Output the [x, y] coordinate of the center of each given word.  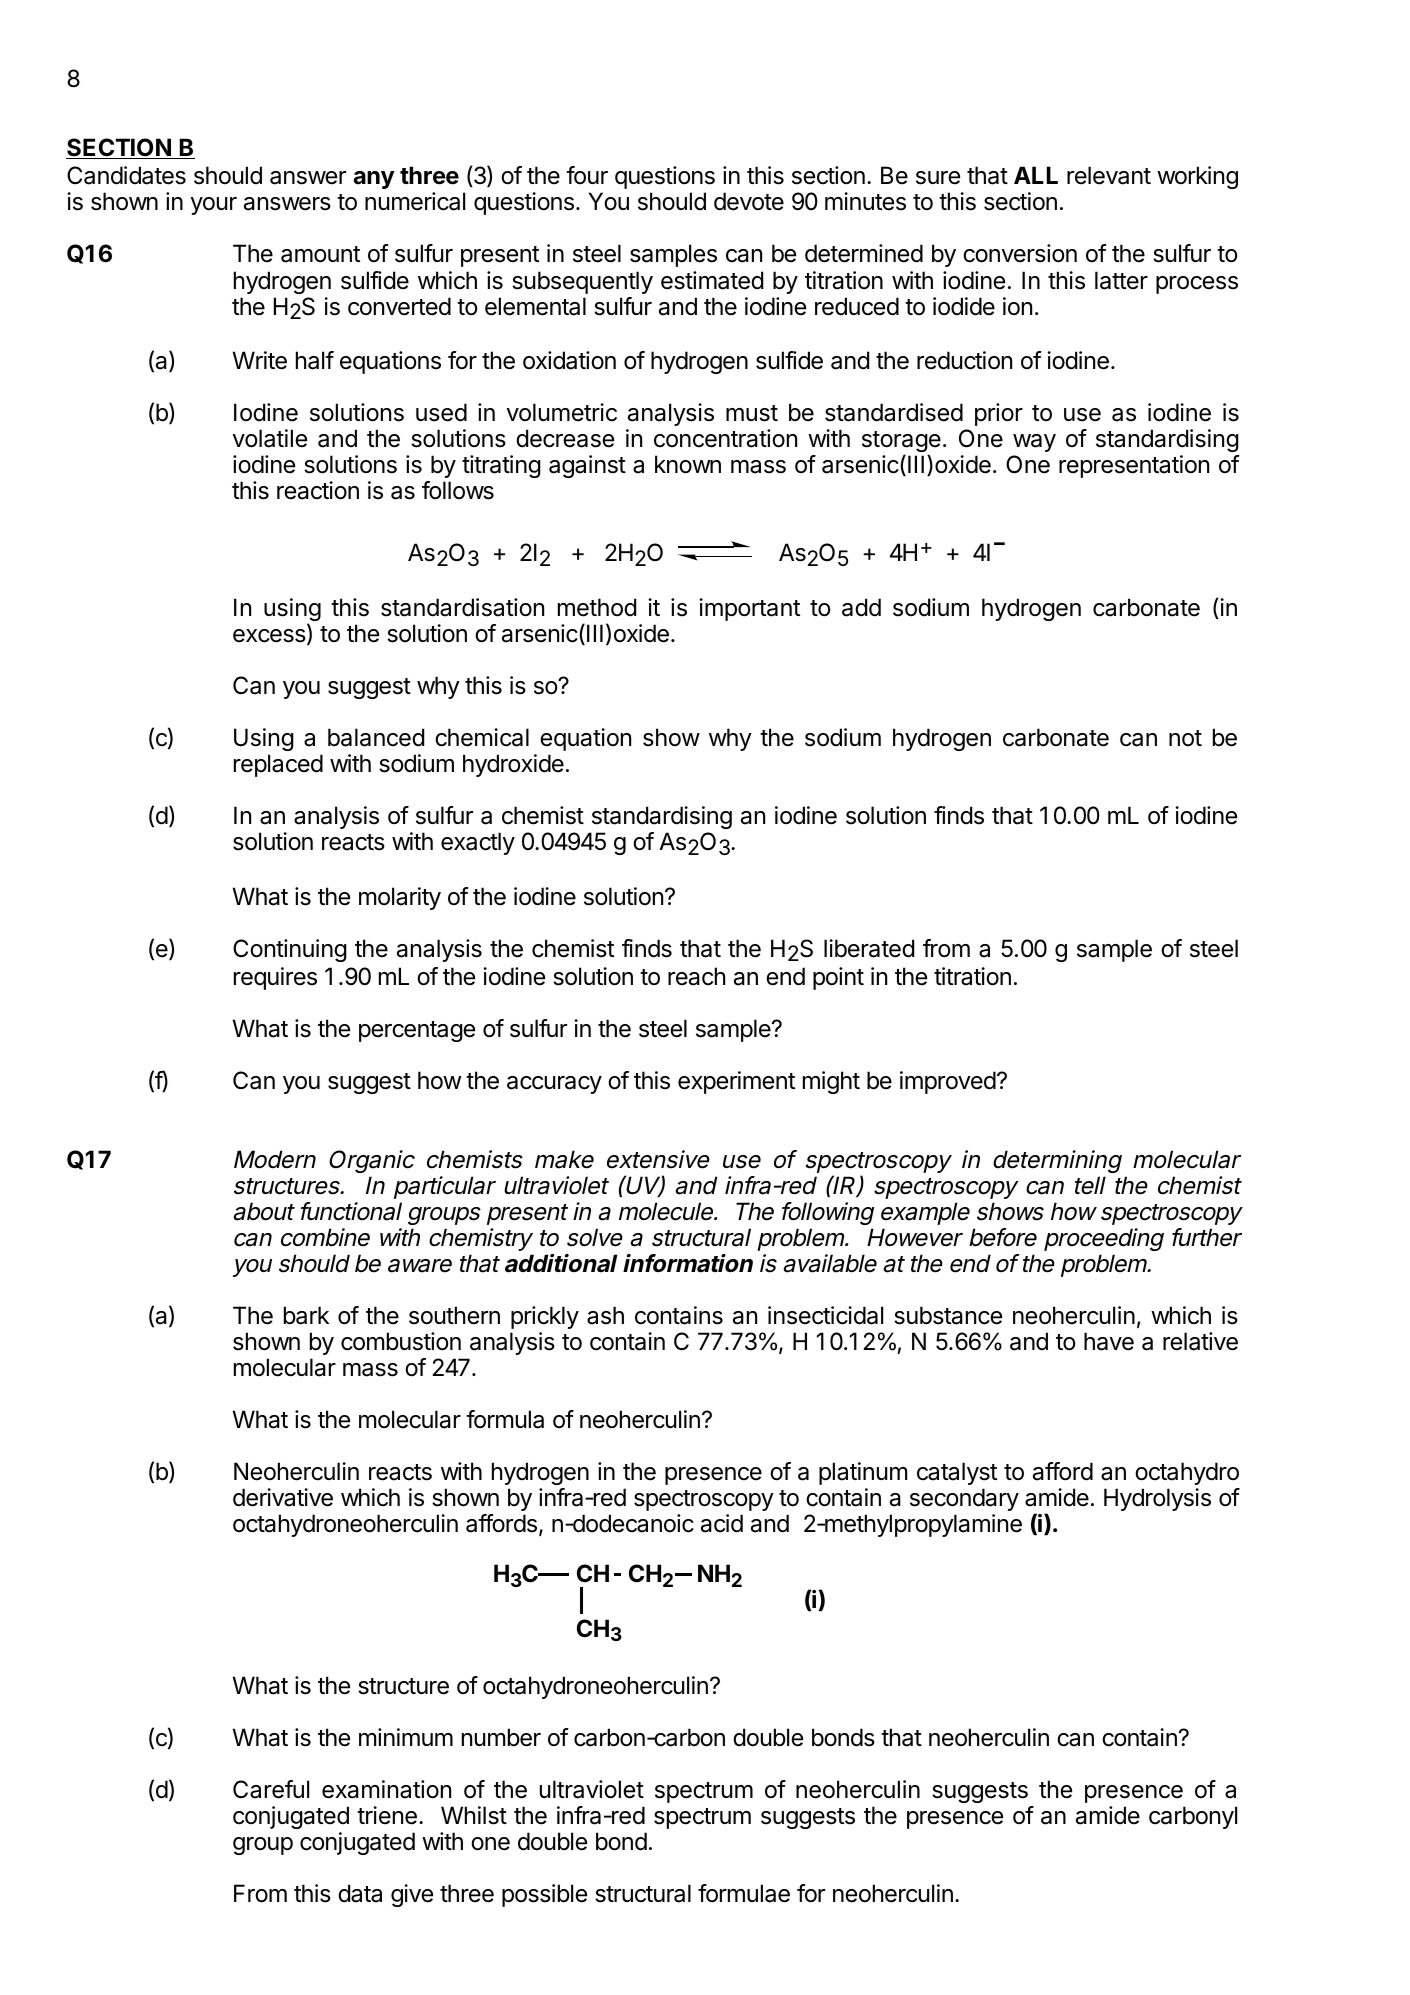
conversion [1020, 253]
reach [696, 976]
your [214, 206]
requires [275, 978]
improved [948, 1082]
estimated [712, 280]
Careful [271, 1789]
